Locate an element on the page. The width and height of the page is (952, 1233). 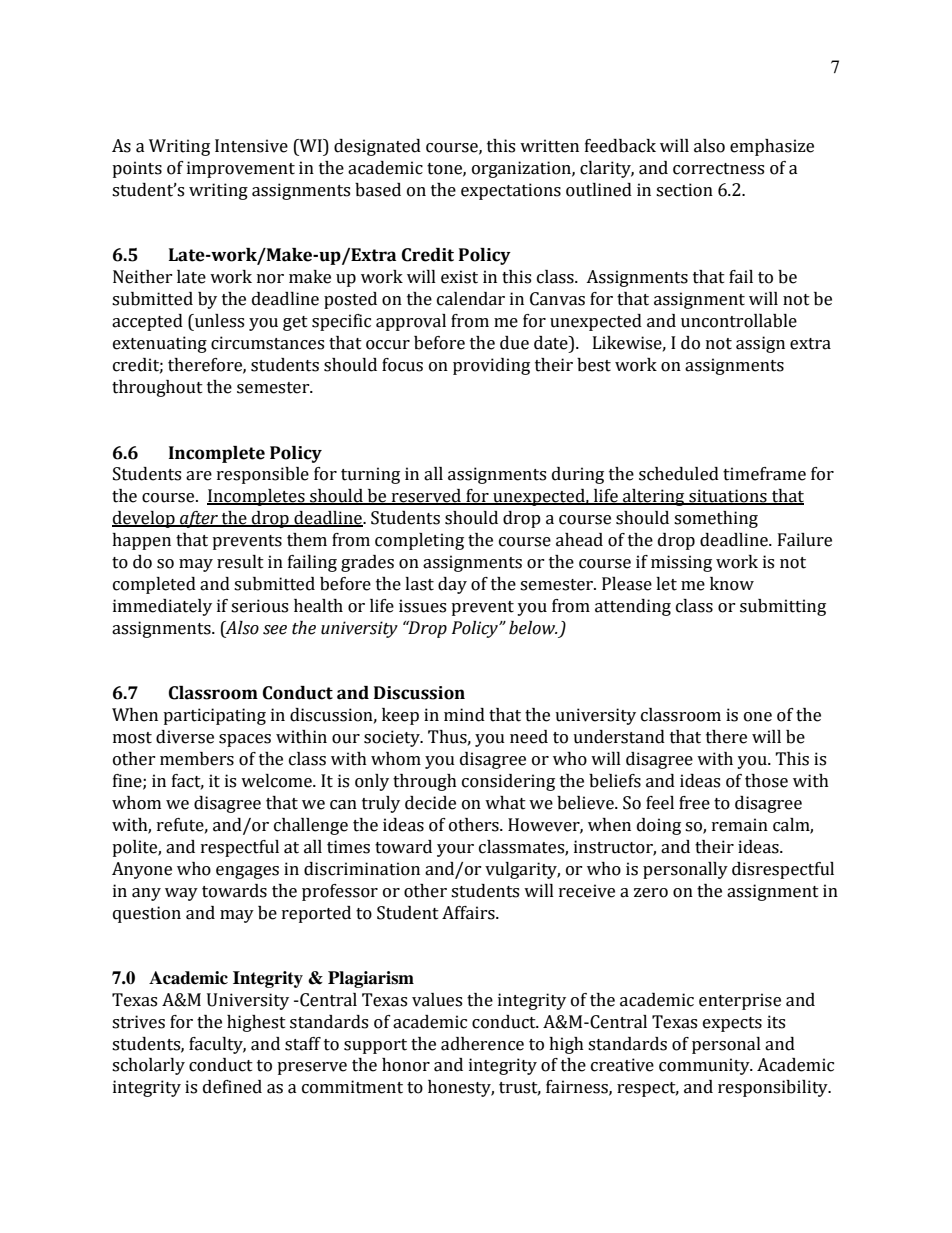
improvement is located at coordinates (241, 169).
